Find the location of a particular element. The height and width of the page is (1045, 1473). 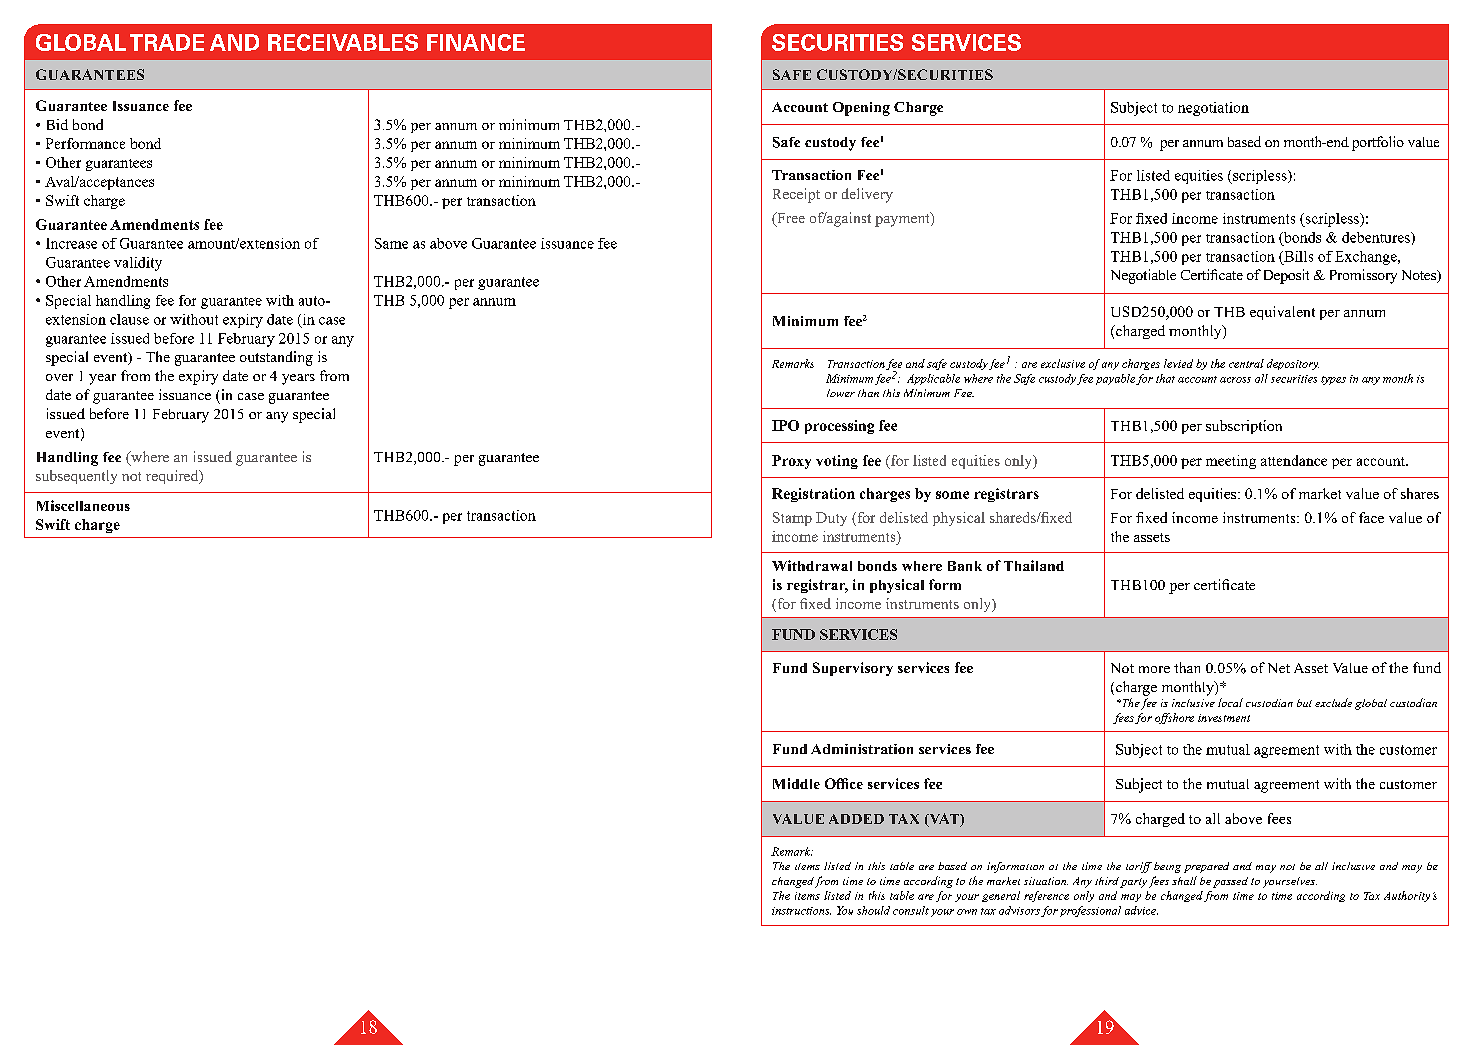

Supervisory is located at coordinates (853, 669).
